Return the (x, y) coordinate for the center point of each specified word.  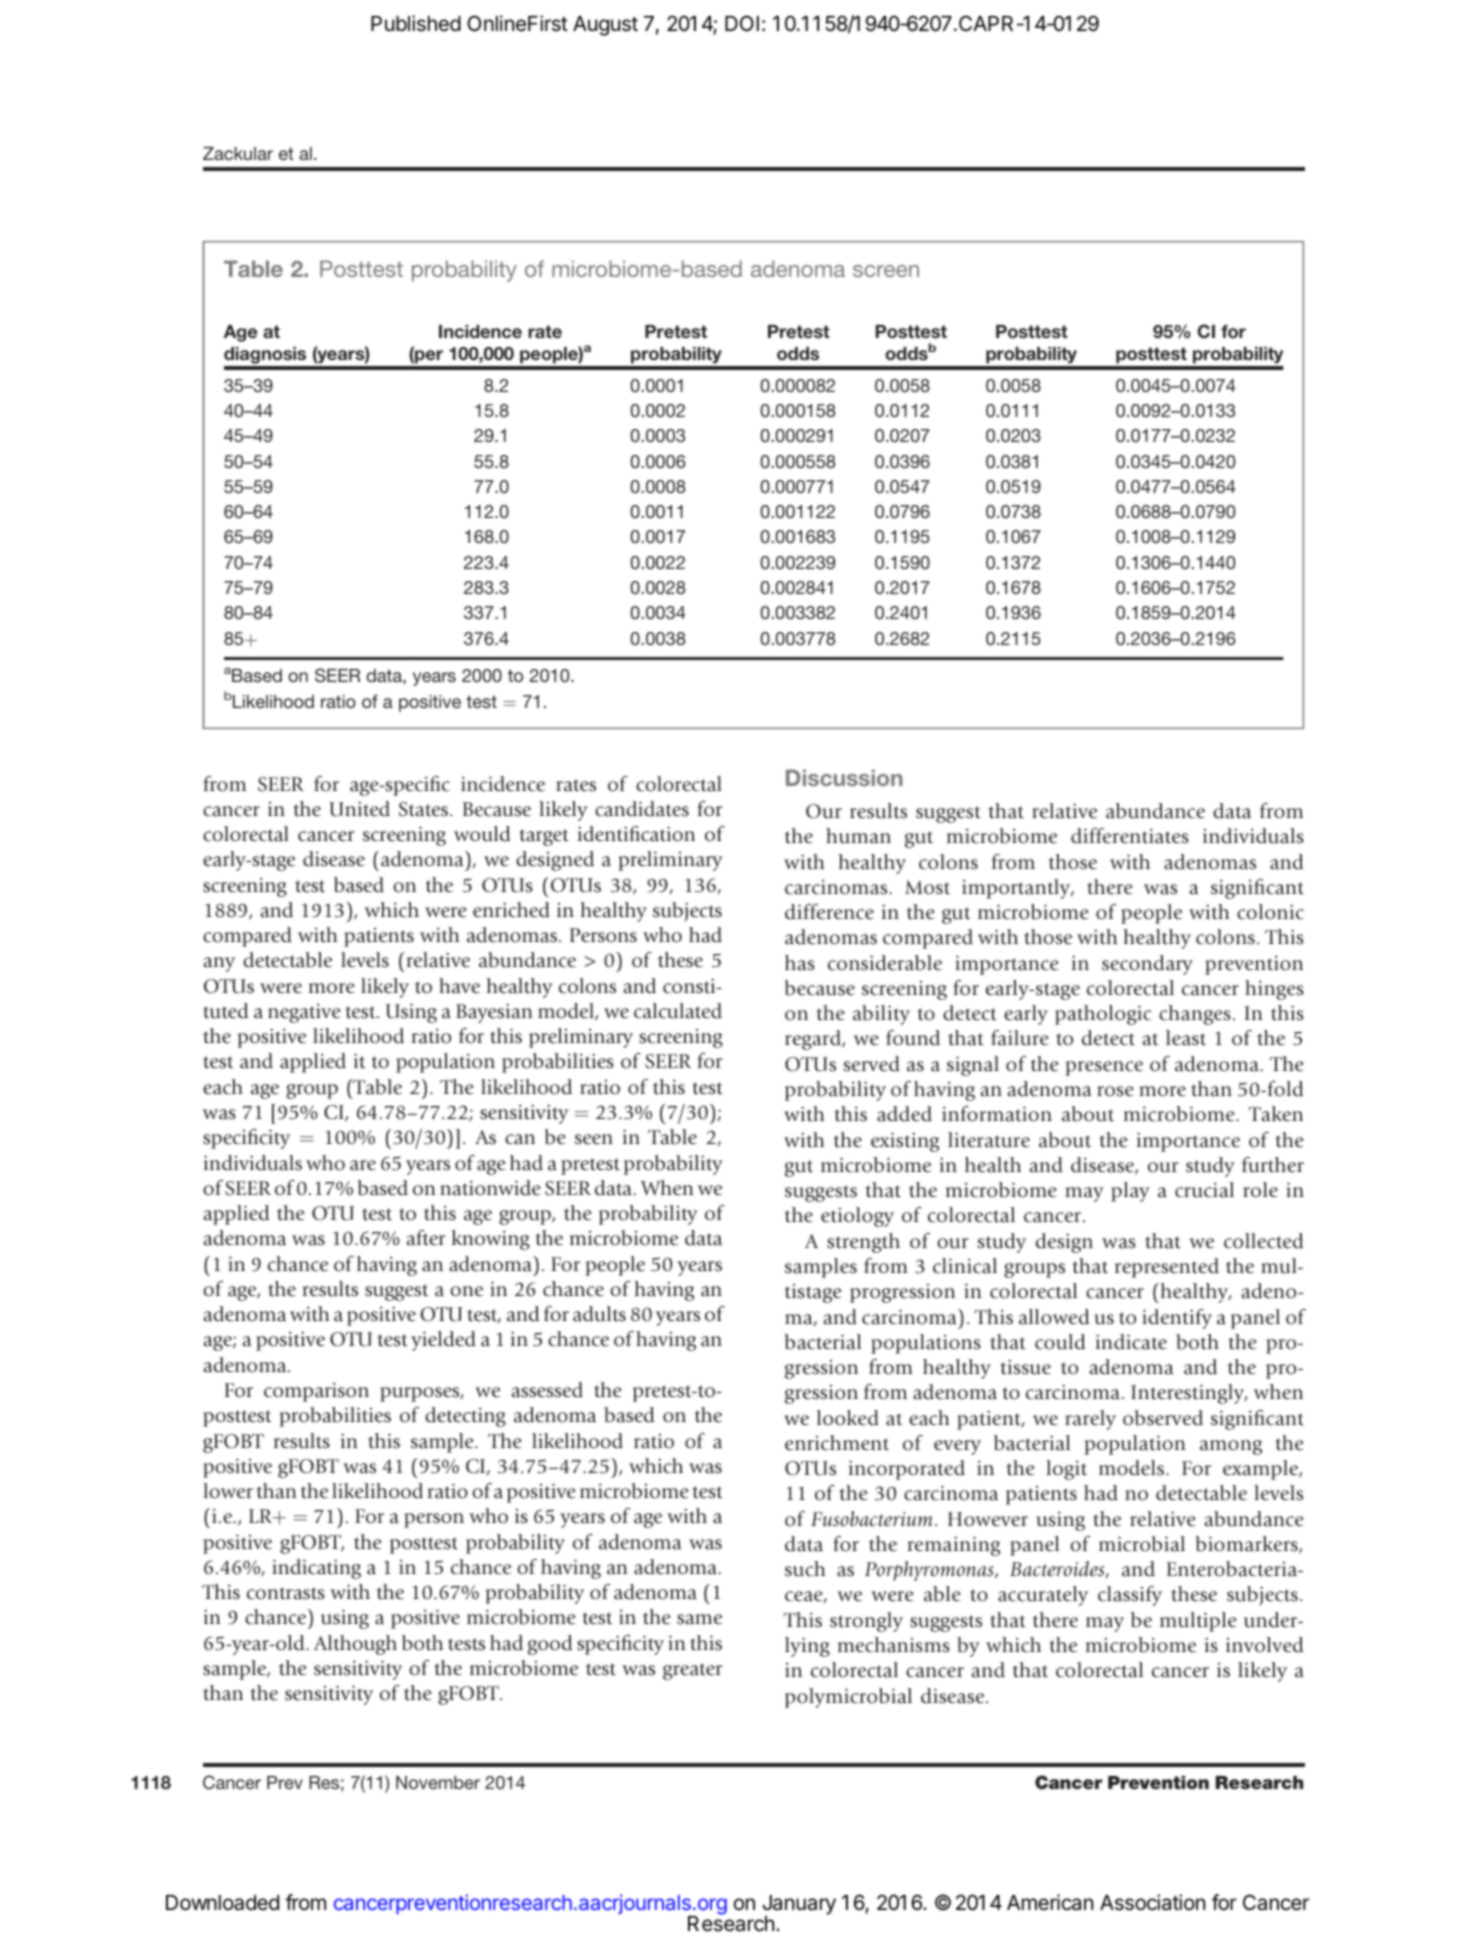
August (605, 26)
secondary (1147, 965)
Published (416, 23)
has (800, 963)
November (438, 1782)
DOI (742, 23)
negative (304, 1013)
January (799, 1906)
